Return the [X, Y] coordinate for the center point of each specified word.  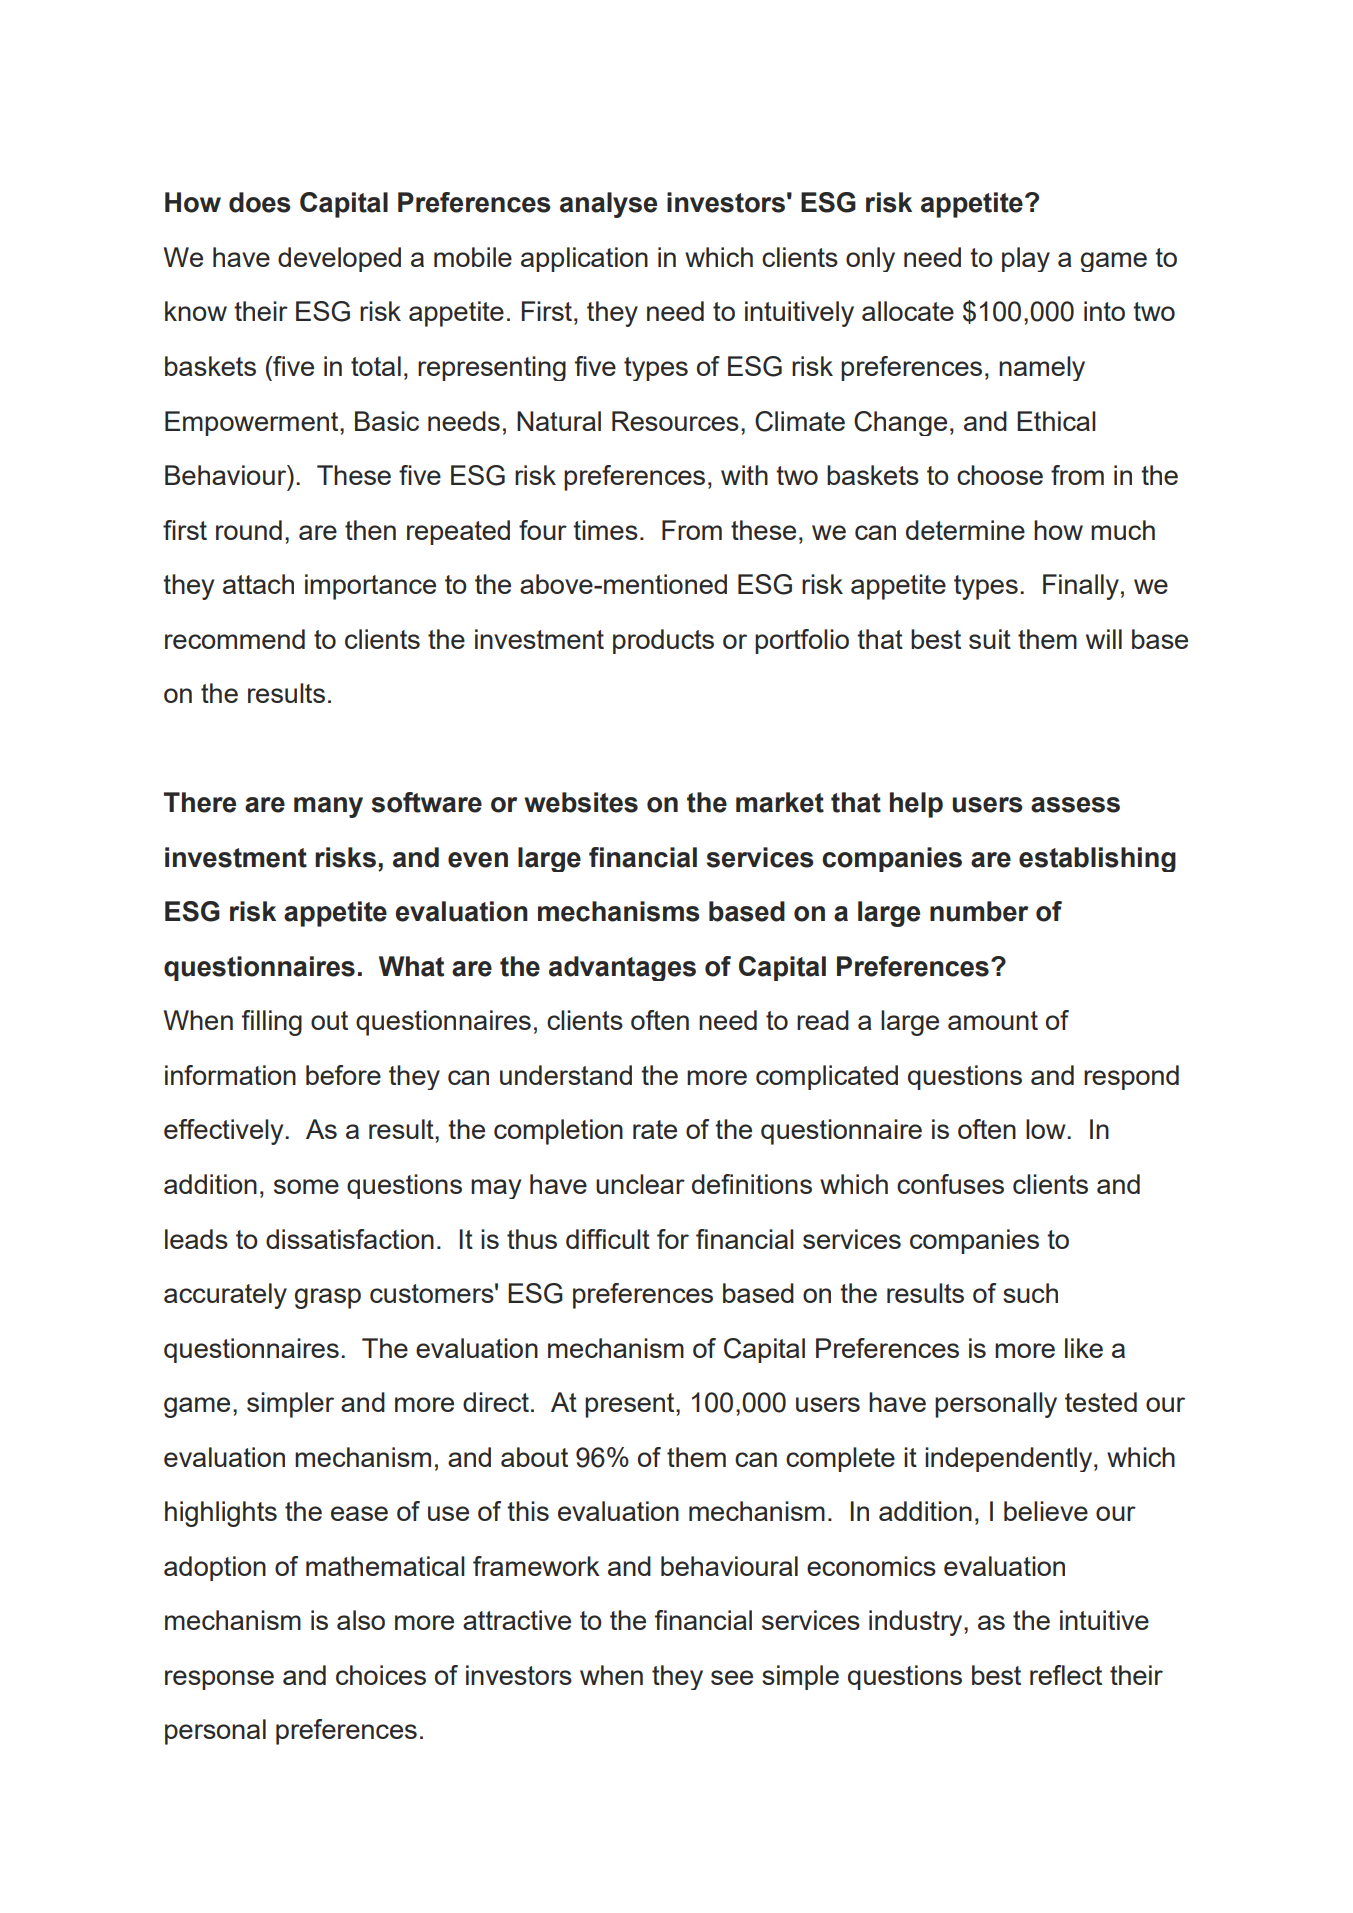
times [605, 530]
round [249, 530]
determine [965, 530]
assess [1075, 805]
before [343, 1075]
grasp [328, 1298]
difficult [608, 1239]
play [1026, 259]
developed [339, 259]
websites [581, 802]
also [361, 1620]
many [328, 807]
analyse [608, 205]
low [1047, 1129]
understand [566, 1075]
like [1084, 1348]
